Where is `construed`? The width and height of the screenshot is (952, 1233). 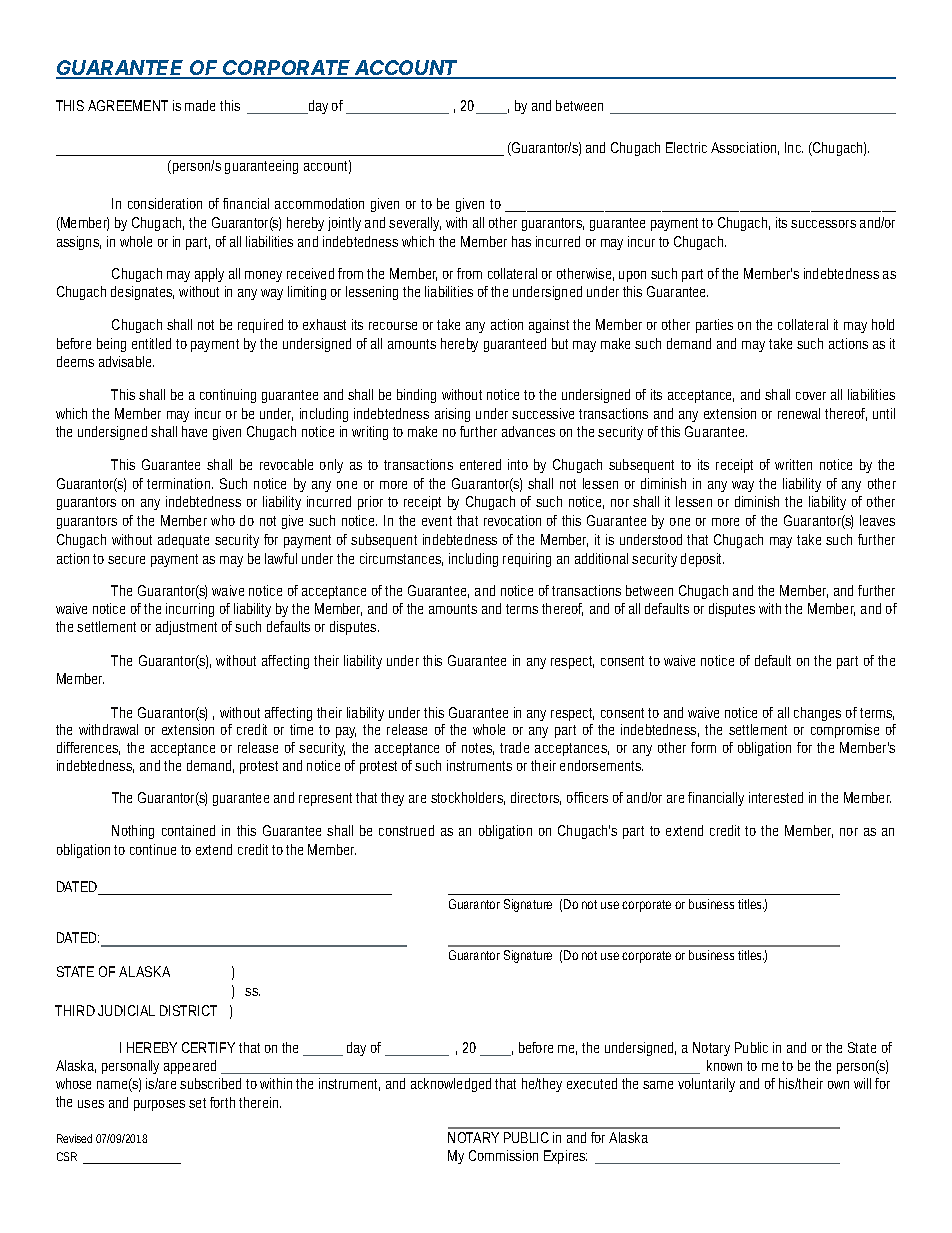 construed is located at coordinates (406, 830).
